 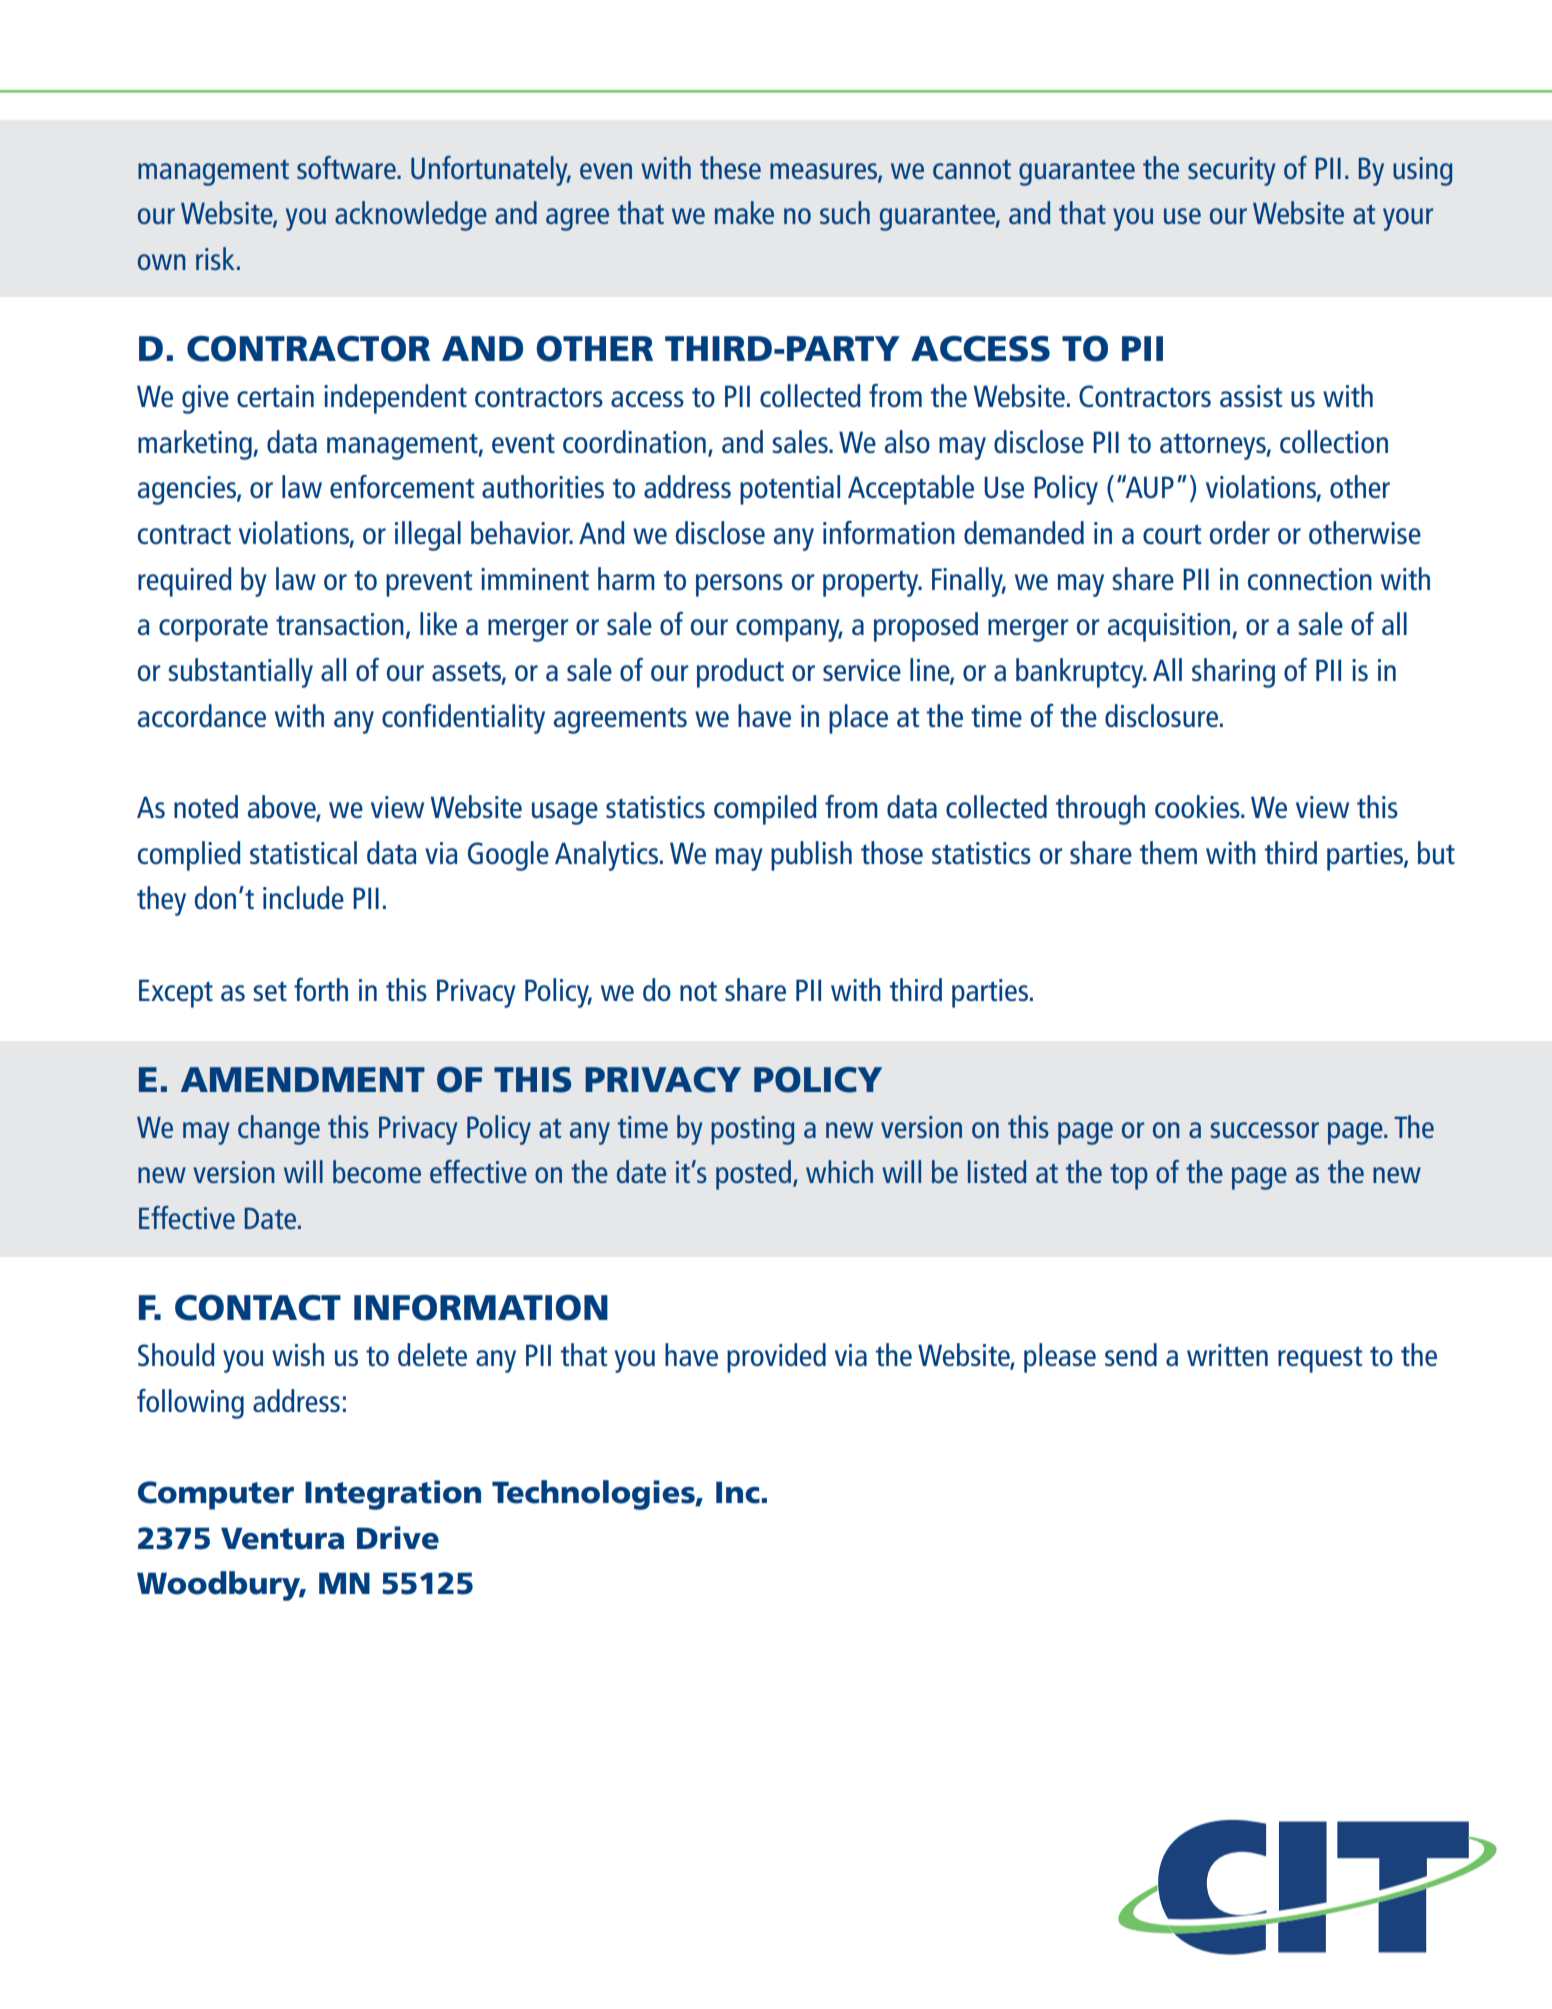 I want to click on software, so click(x=347, y=167).
